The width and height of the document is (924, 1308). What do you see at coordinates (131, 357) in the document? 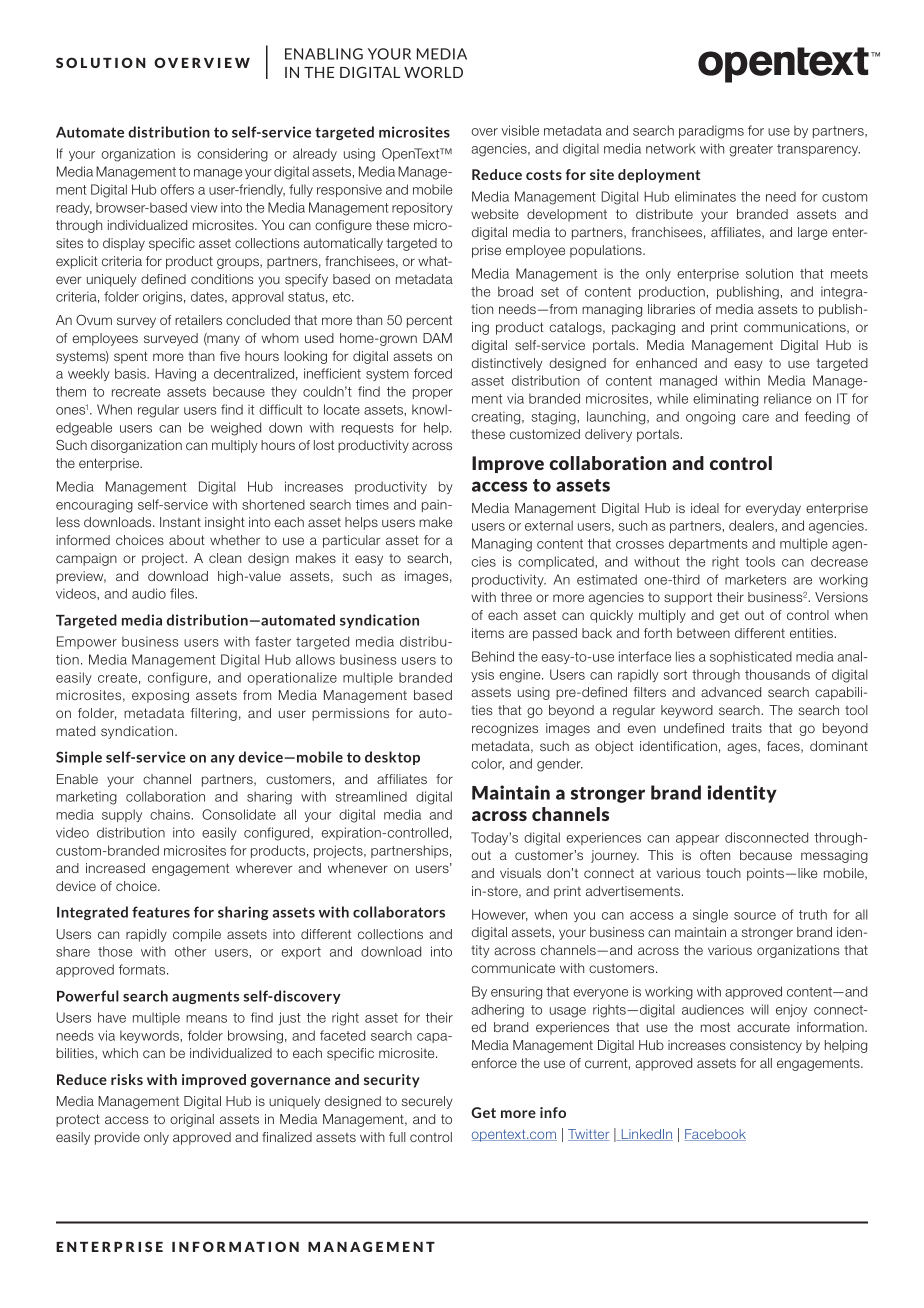
I see `spent` at bounding box center [131, 357].
